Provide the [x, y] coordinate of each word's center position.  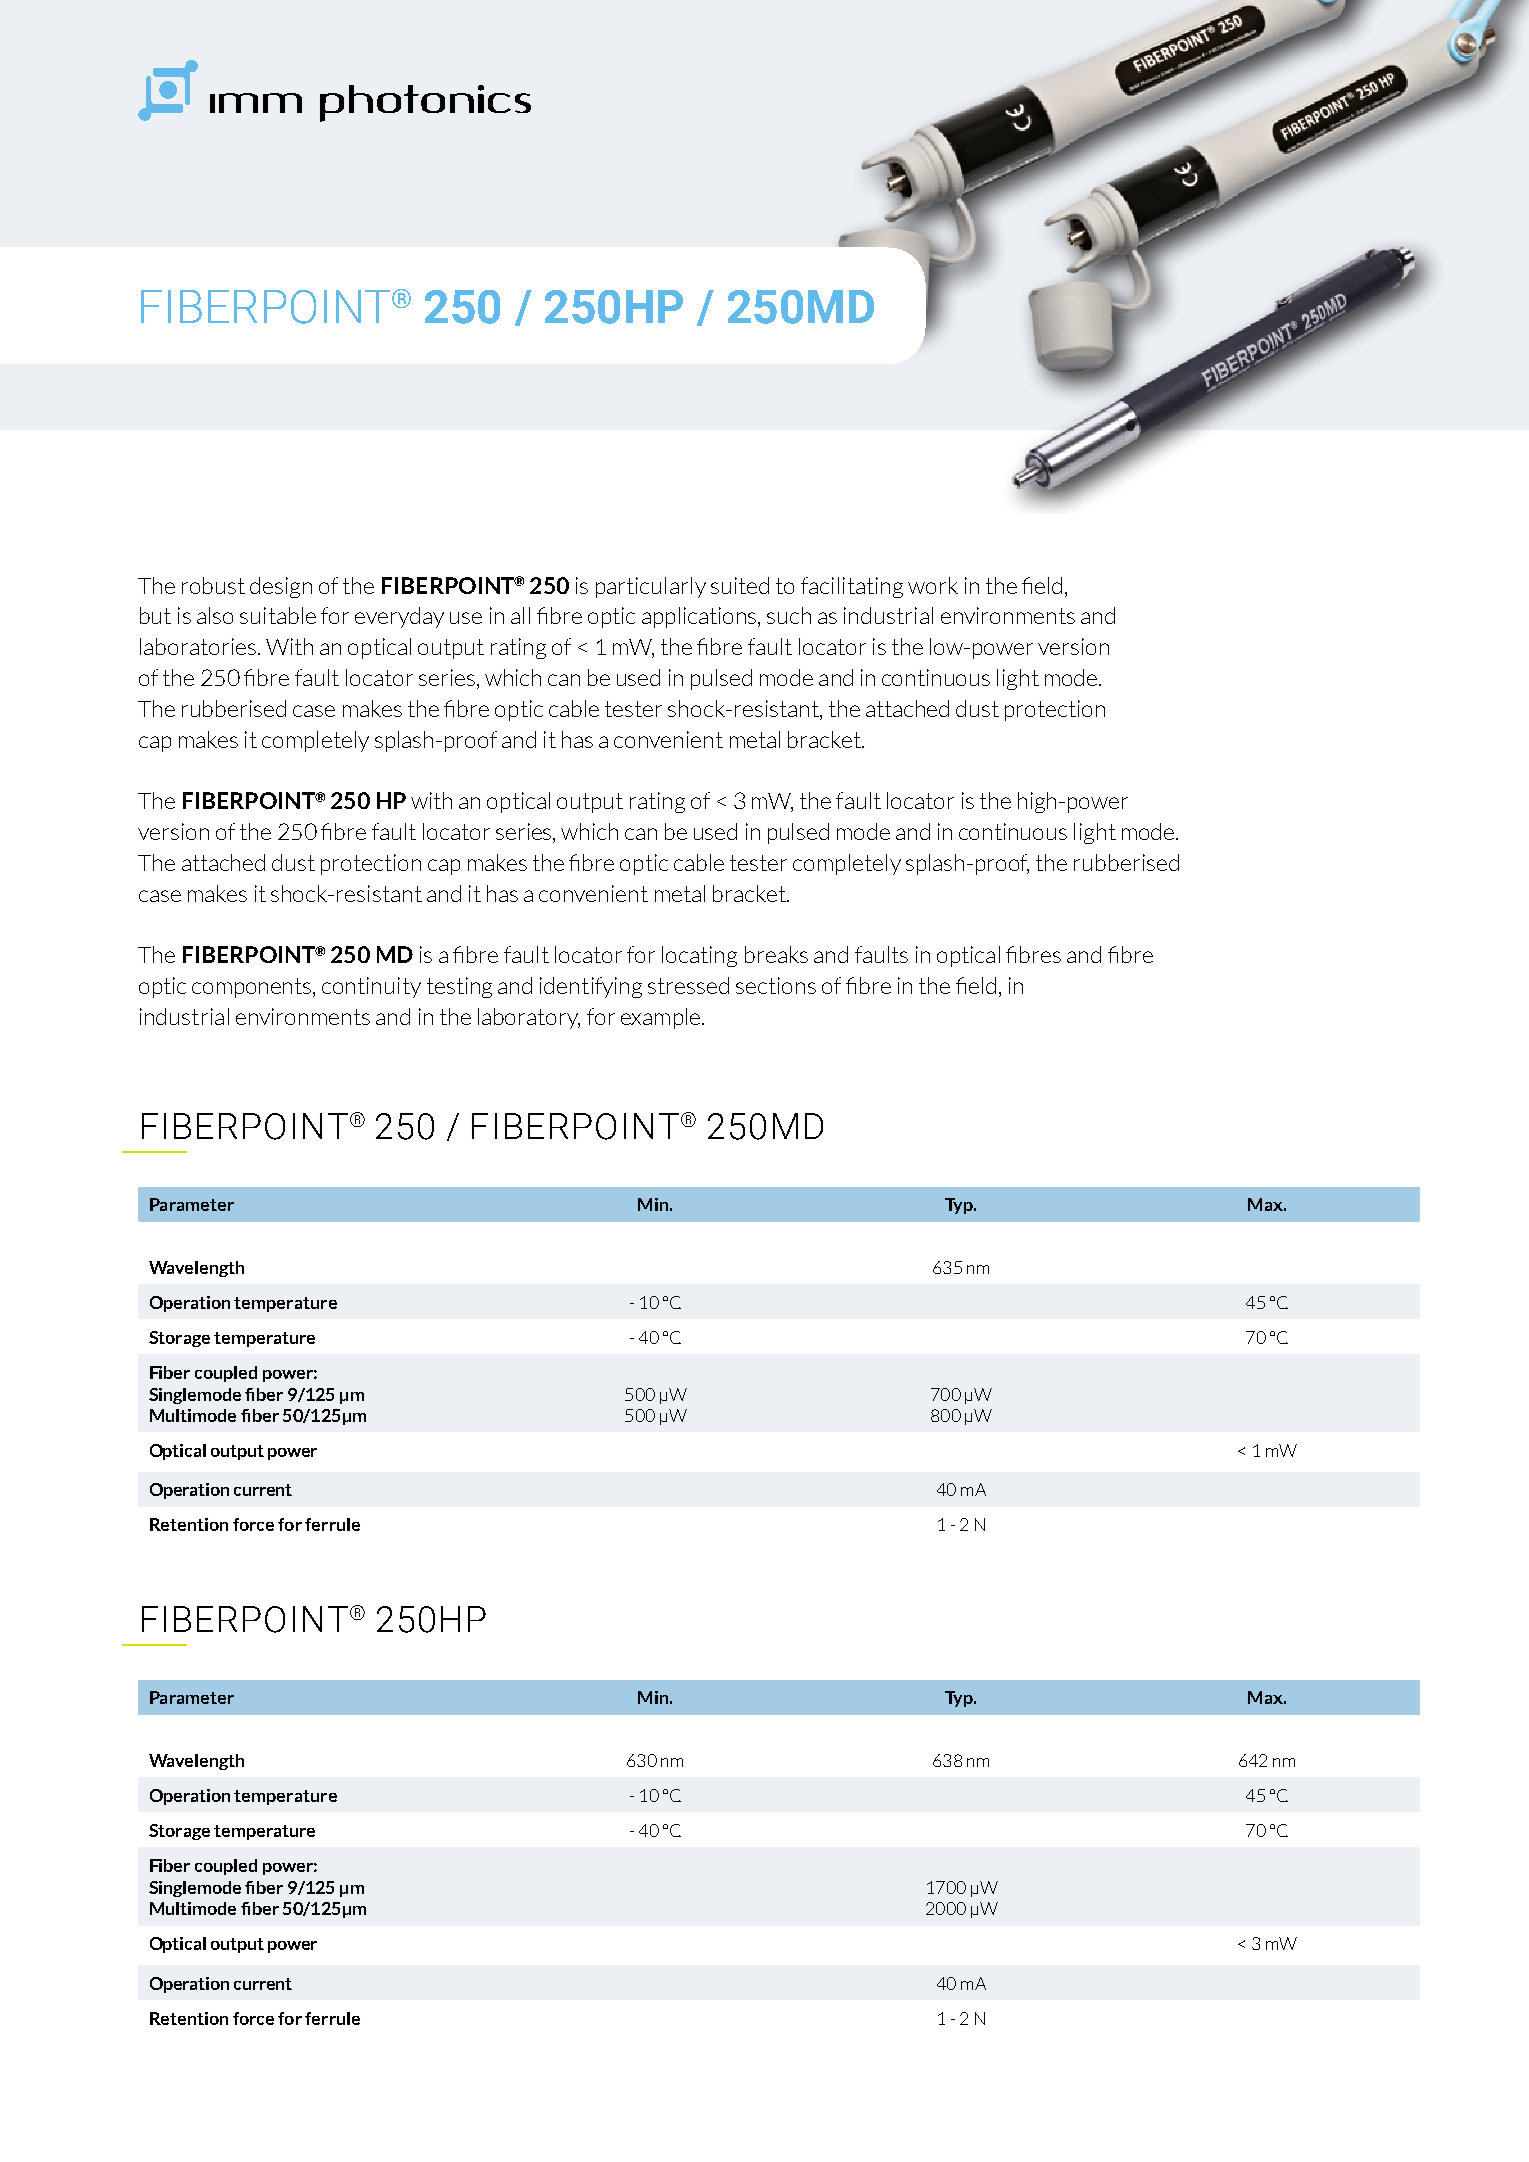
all [520, 615]
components [253, 988]
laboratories [198, 646]
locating [699, 956]
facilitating [852, 587]
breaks [776, 954]
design [281, 587]
